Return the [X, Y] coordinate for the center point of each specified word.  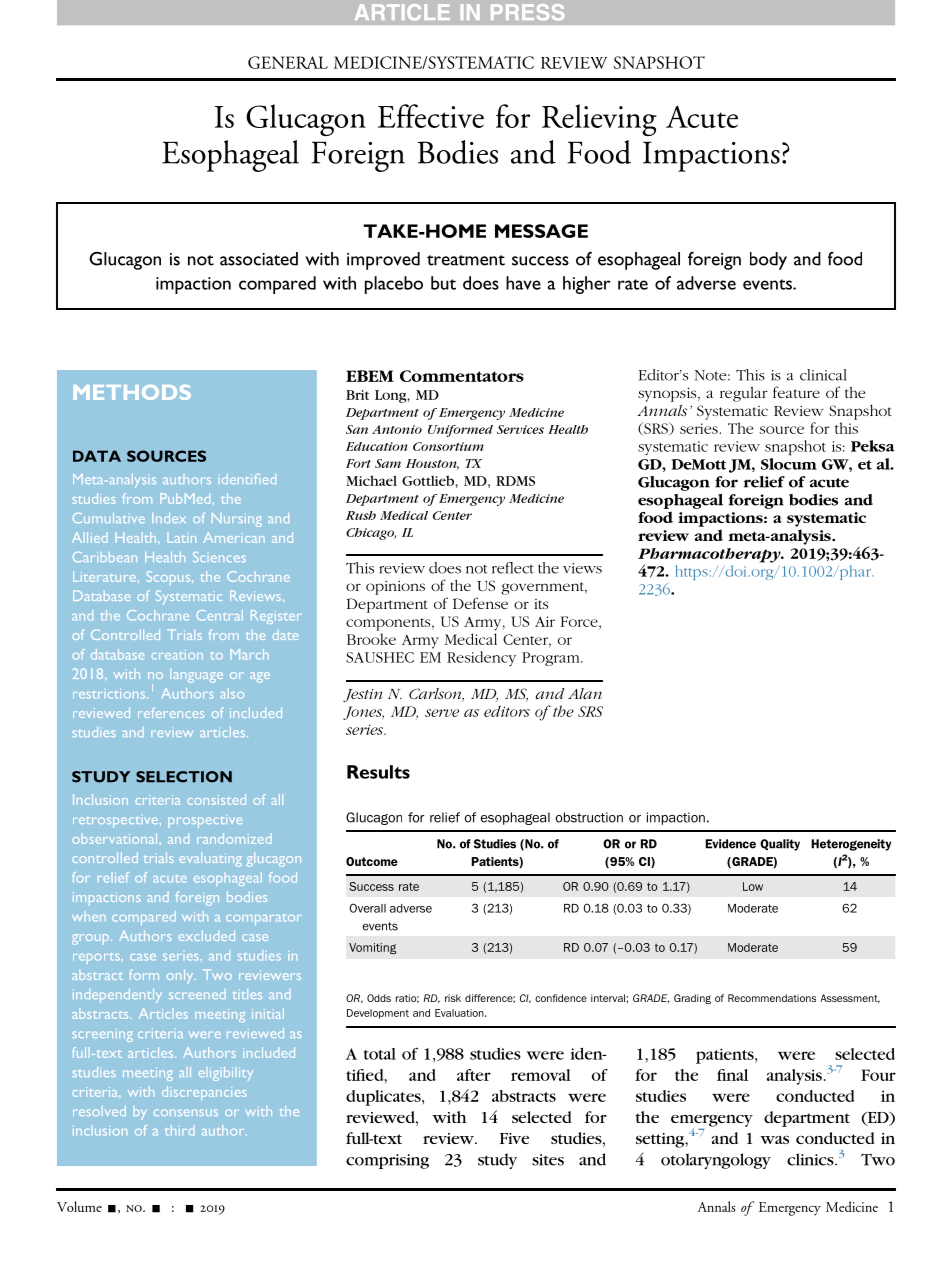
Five [514, 1138]
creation [177, 655]
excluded [206, 935]
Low [753, 886]
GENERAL [288, 62]
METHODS [132, 392]
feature [796, 392]
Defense [480, 603]
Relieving [599, 120]
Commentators [462, 376]
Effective [431, 116]
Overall [368, 908]
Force [580, 621]
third [180, 1130]
